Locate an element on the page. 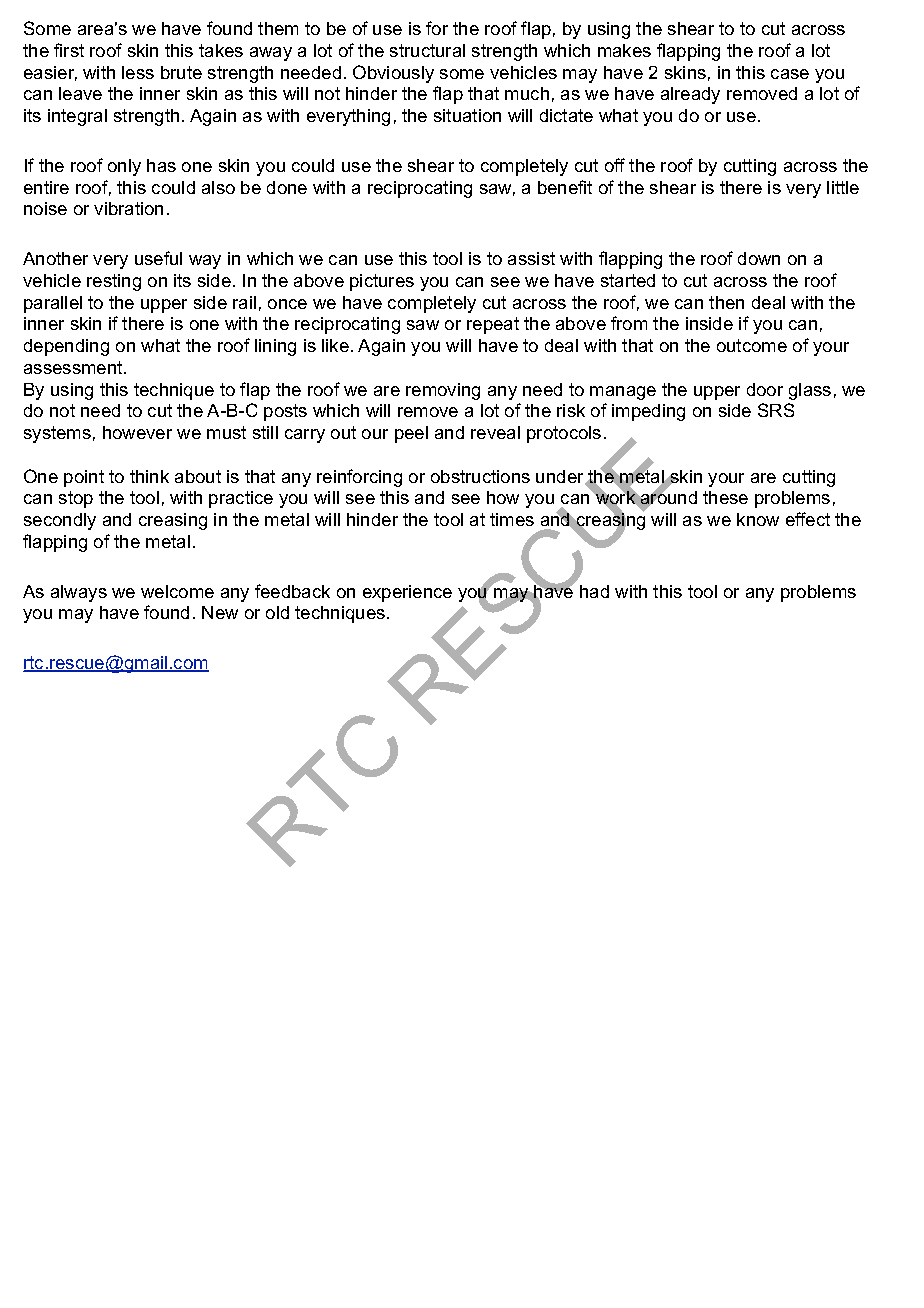 The image size is (924, 1308). structural is located at coordinates (427, 50).
